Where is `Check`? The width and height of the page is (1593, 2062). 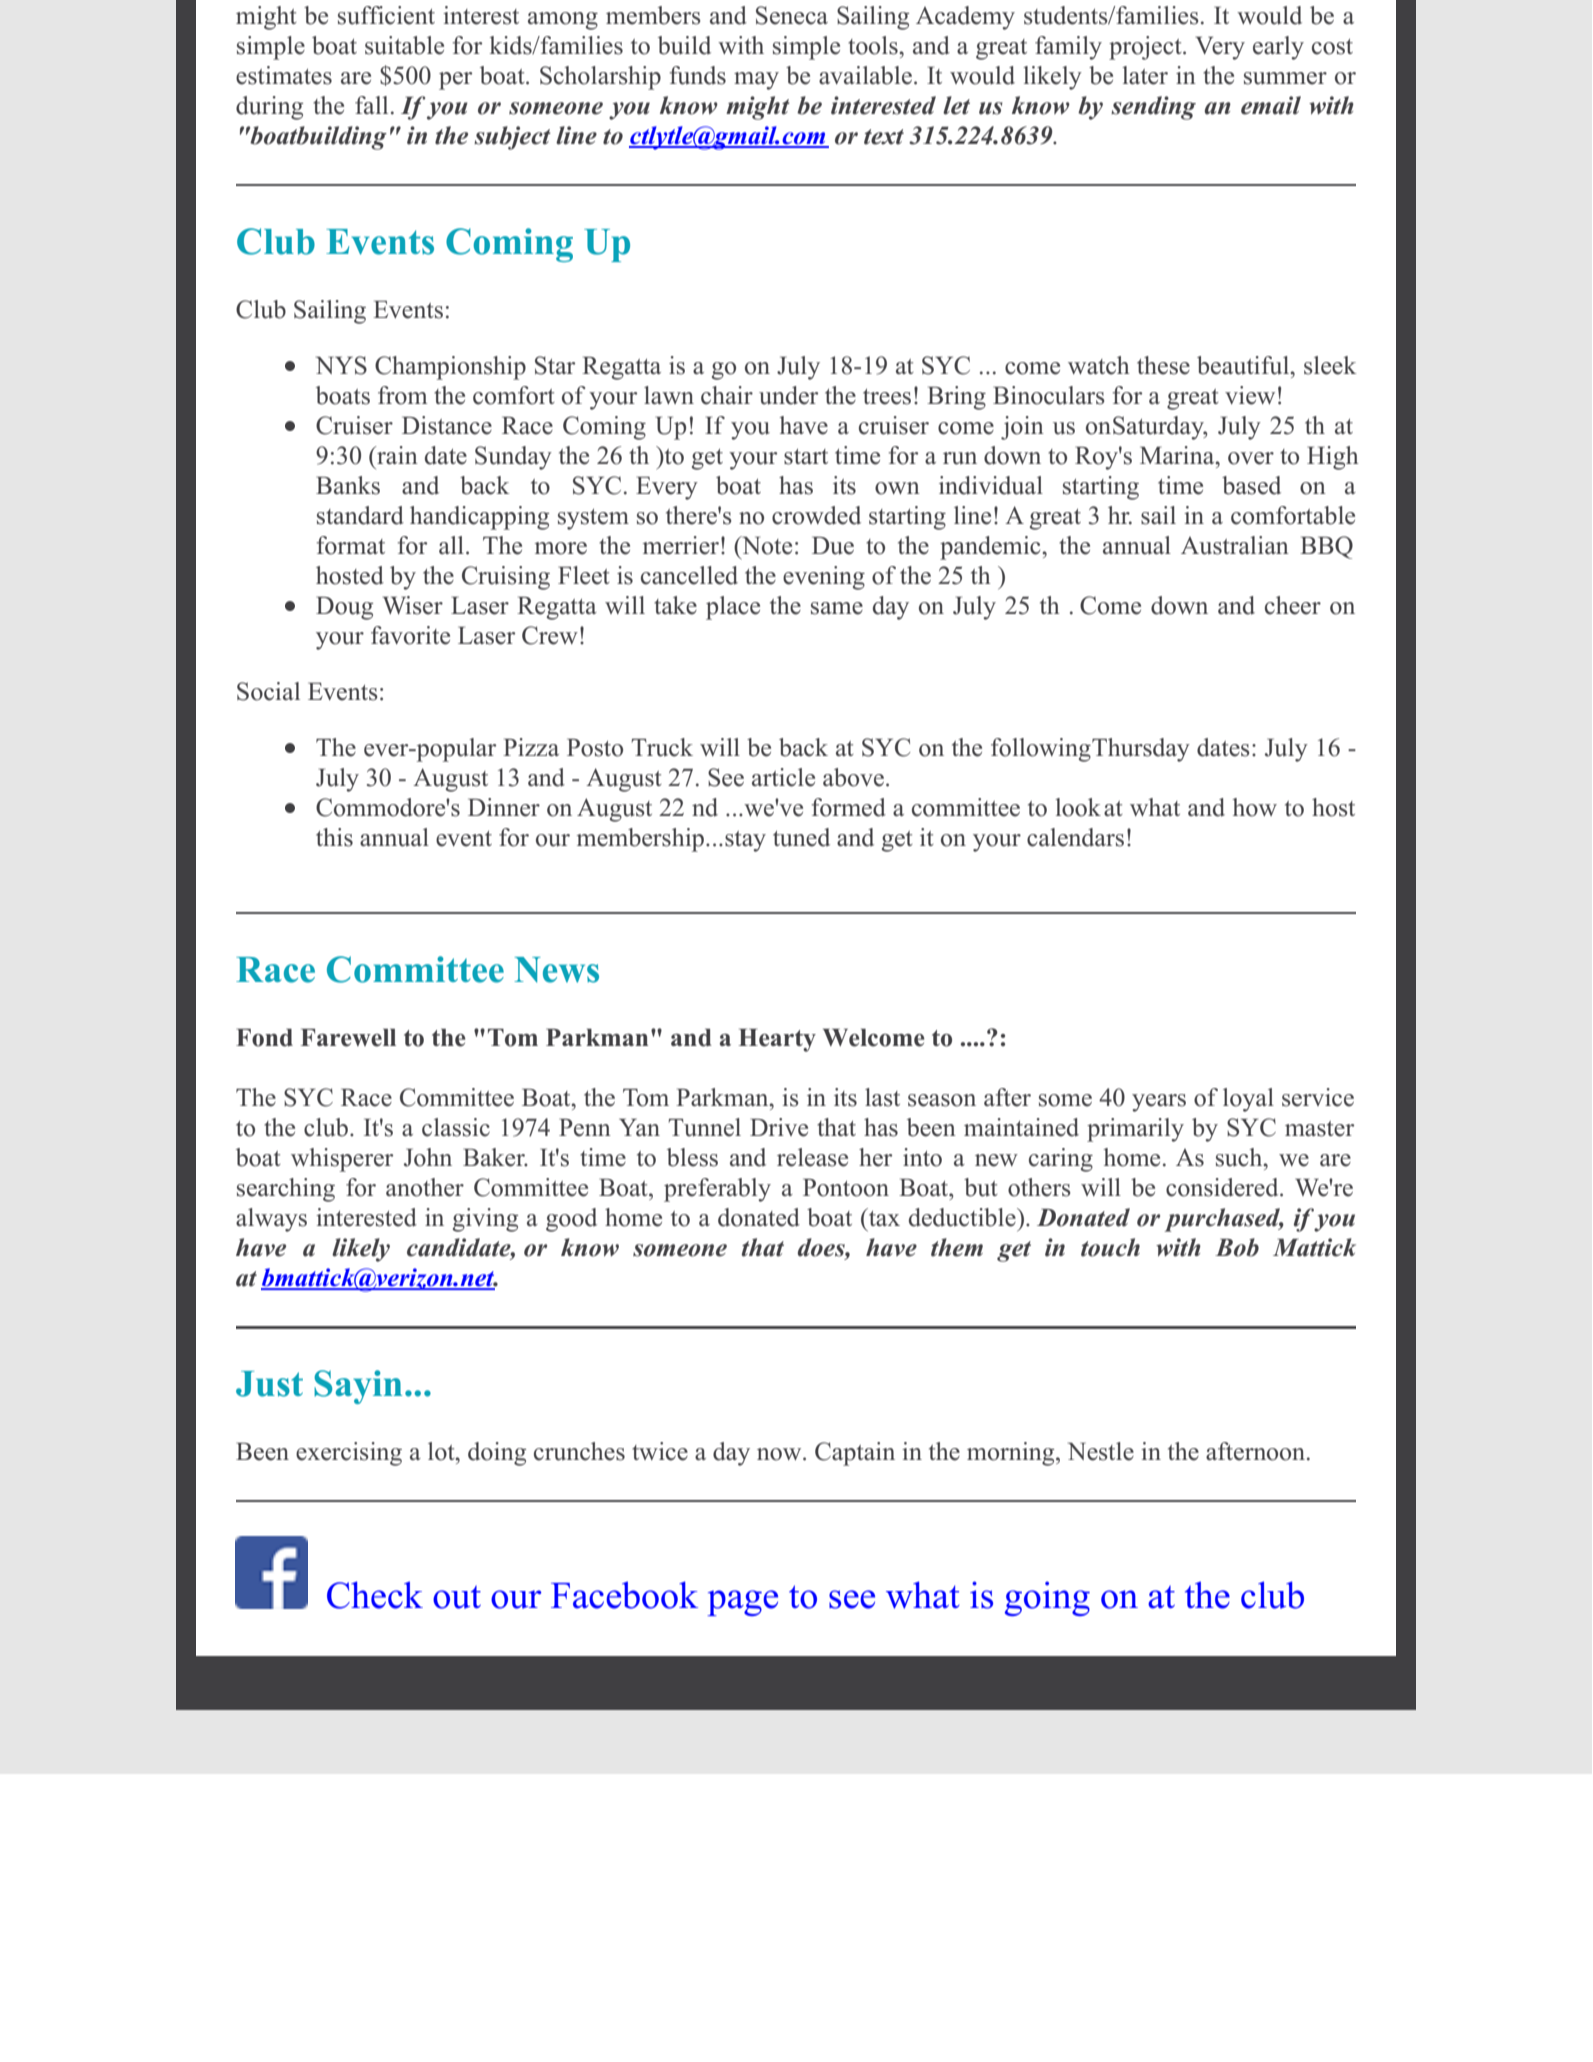
Check is located at coordinates (375, 1595).
